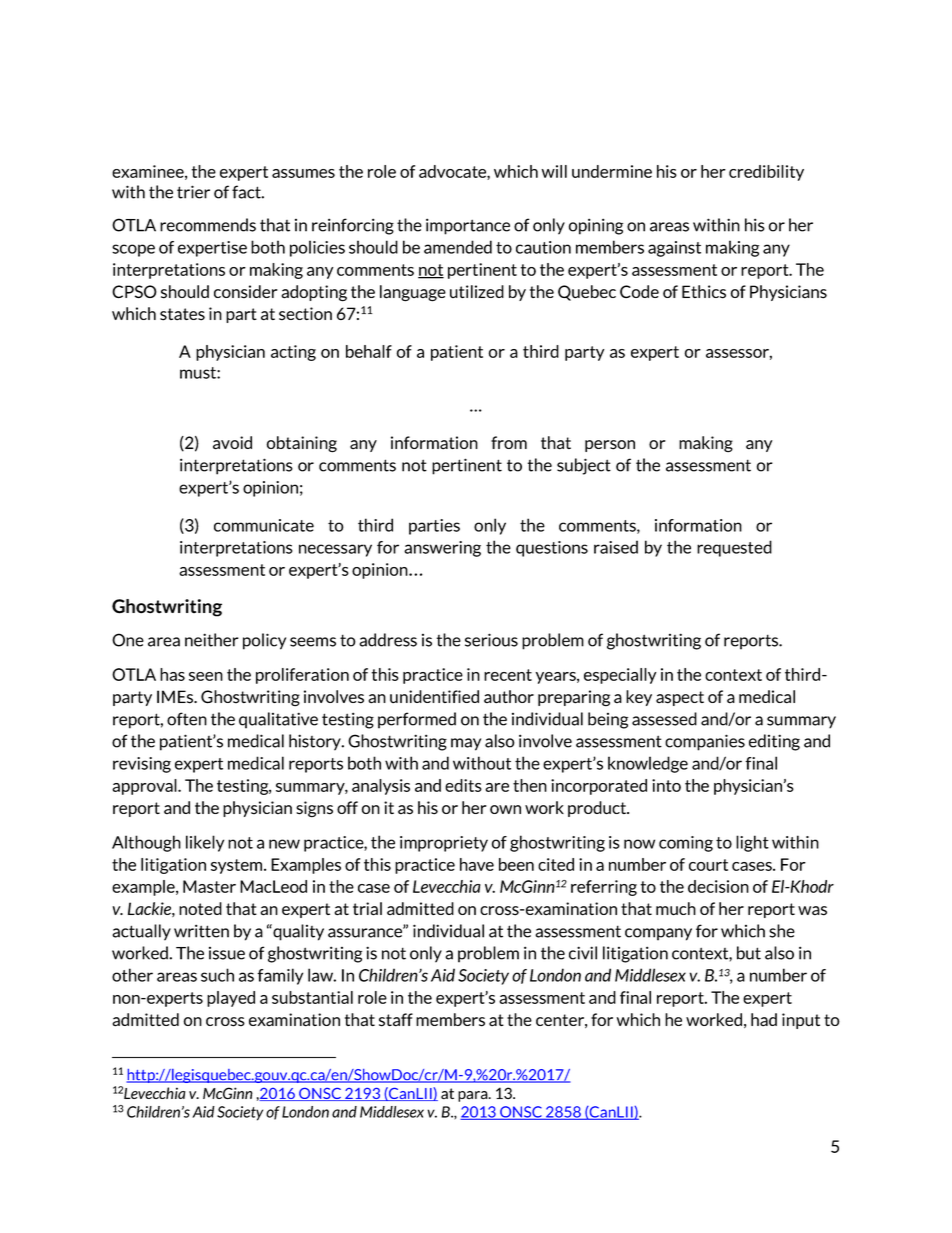  What do you see at coordinates (734, 548) in the screenshot?
I see `requested` at bounding box center [734, 548].
